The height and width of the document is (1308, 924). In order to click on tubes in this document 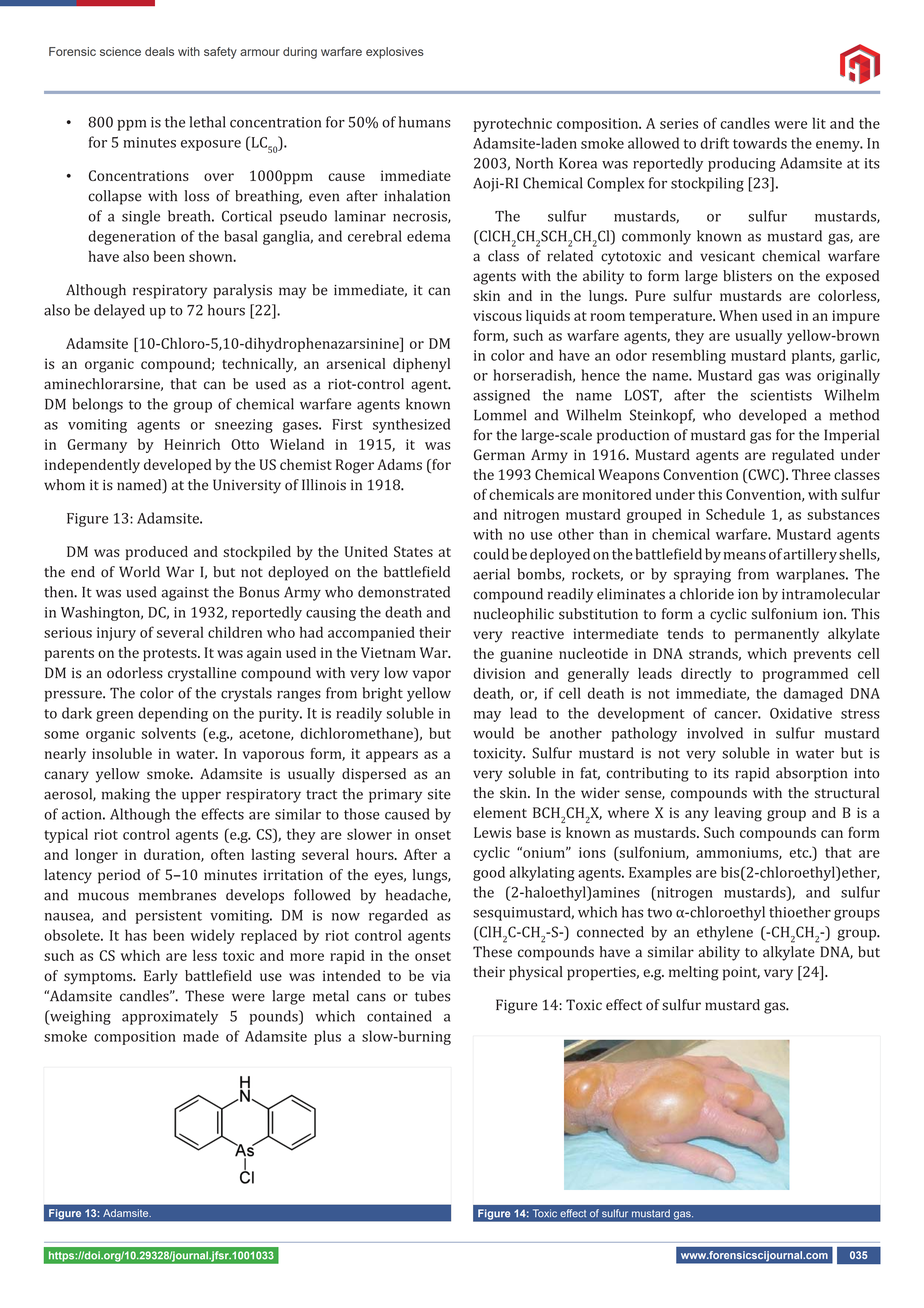, I will do `click(432, 996)`.
